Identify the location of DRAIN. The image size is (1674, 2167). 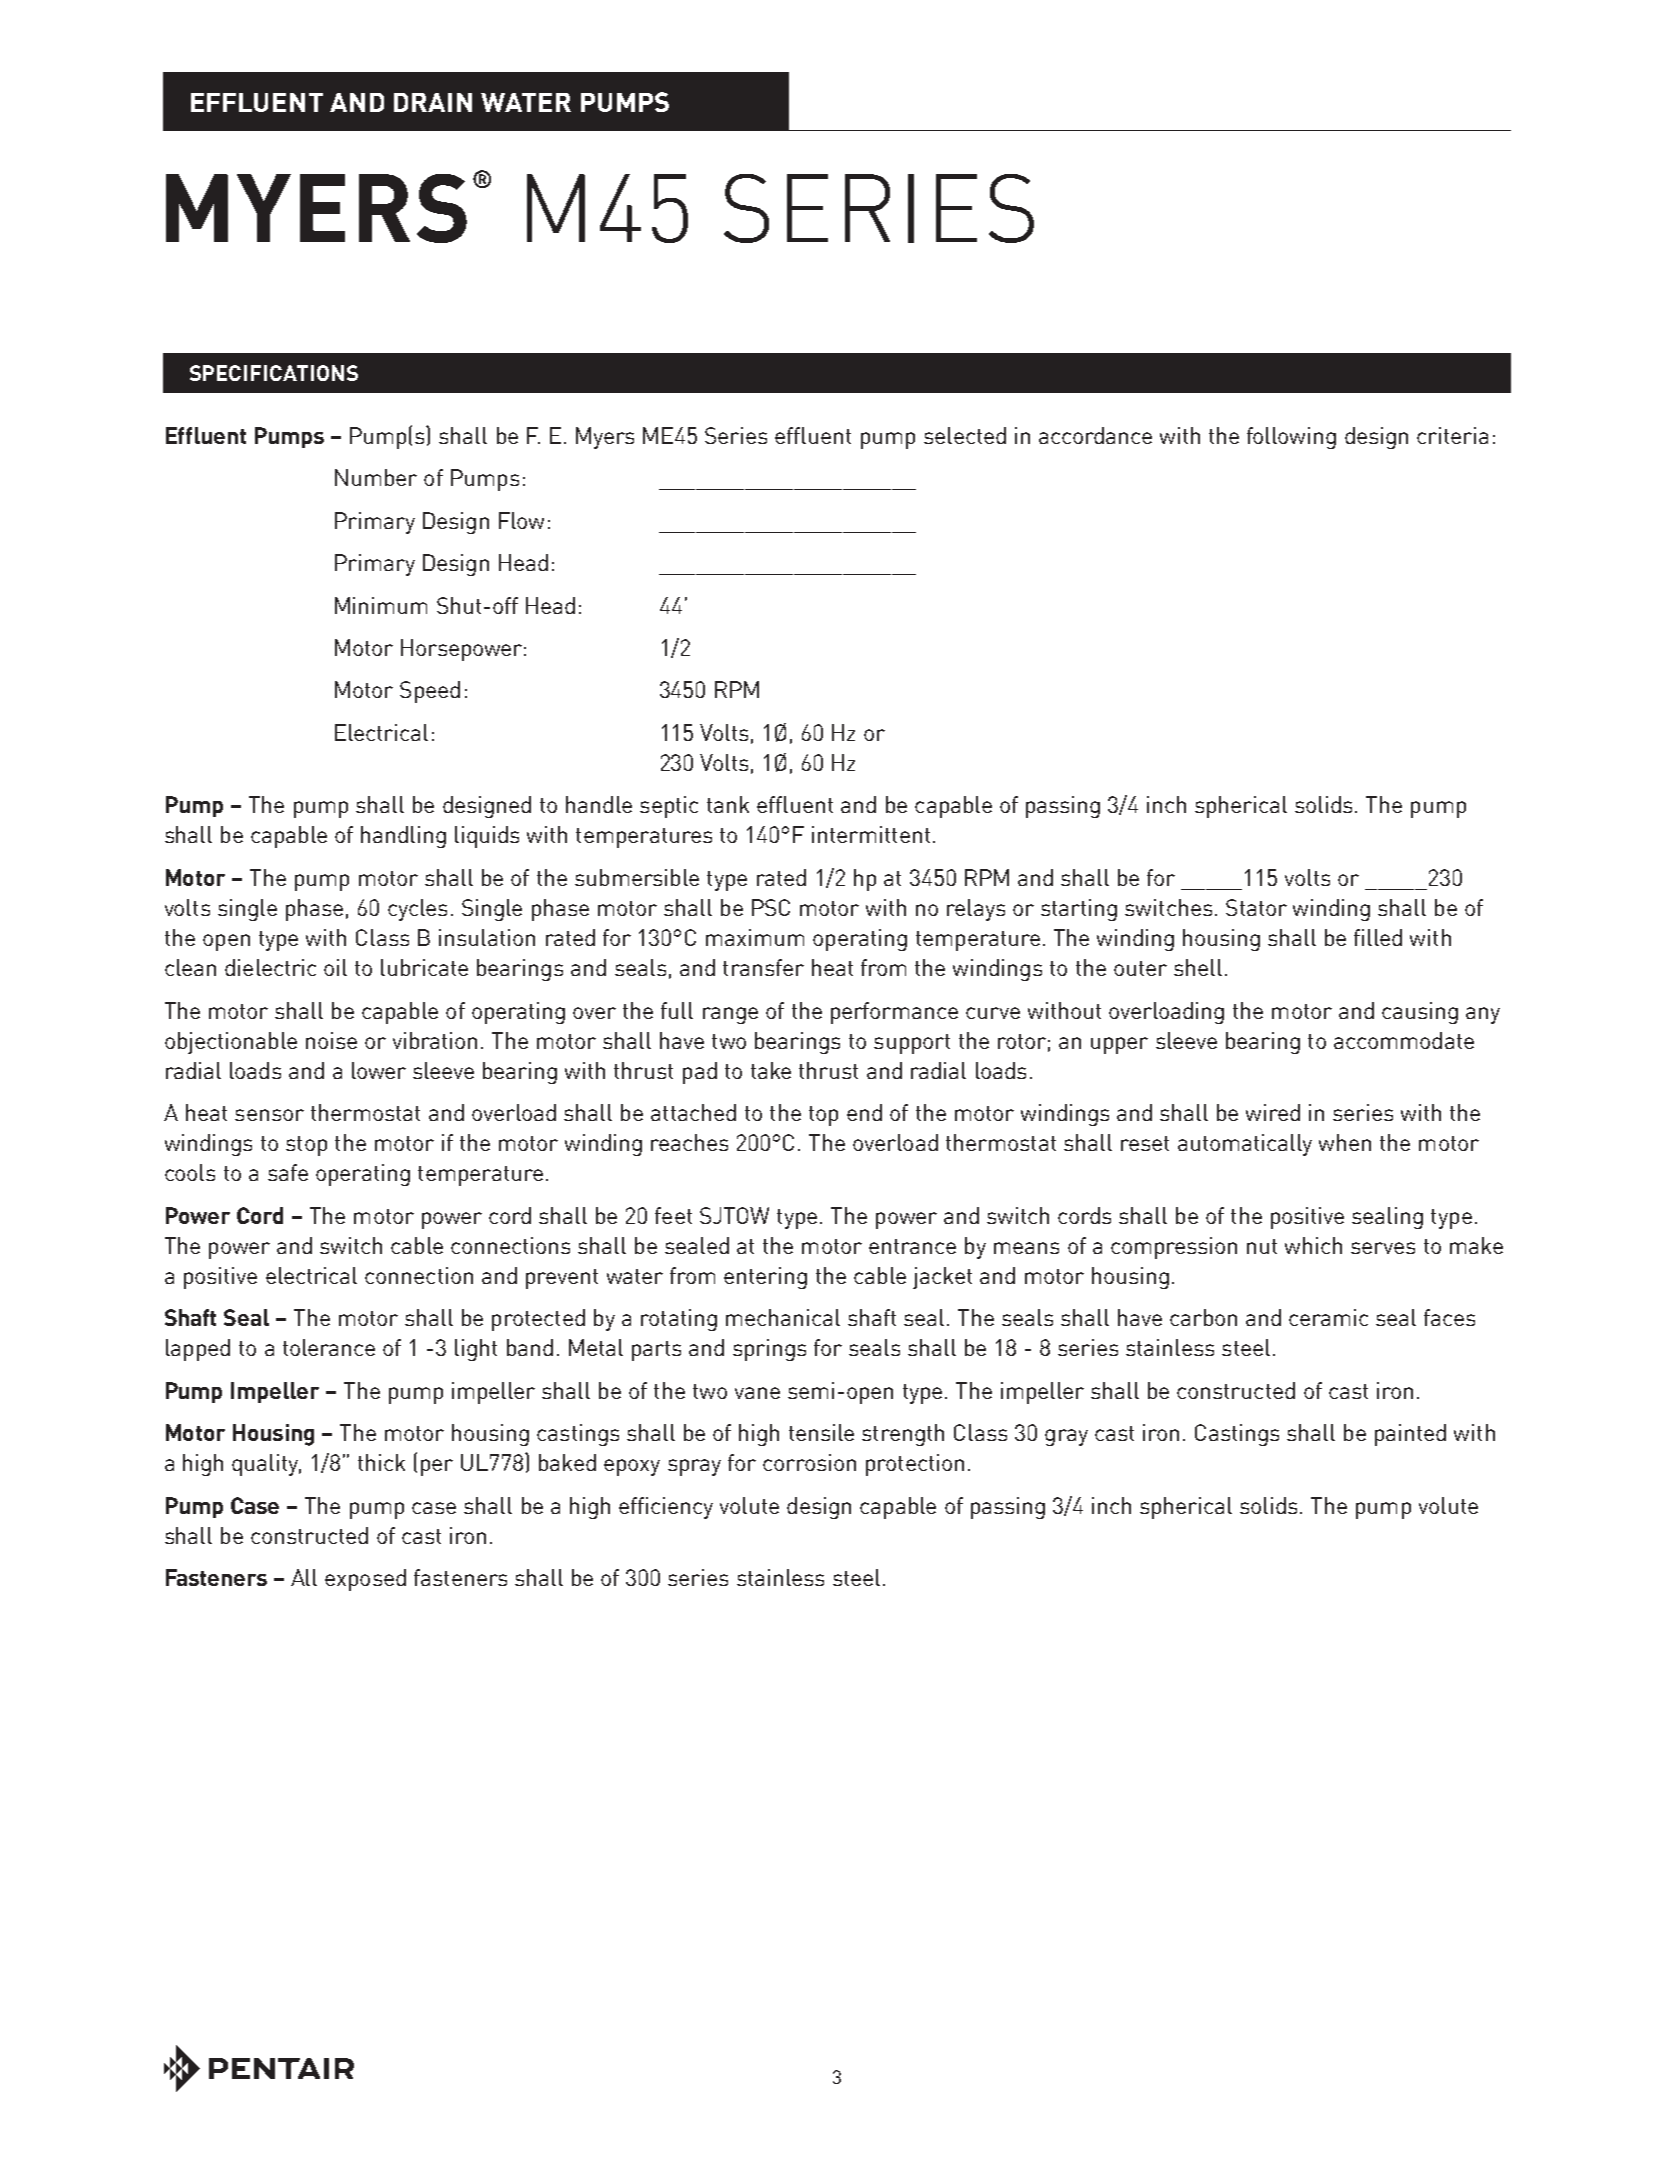
(433, 102).
